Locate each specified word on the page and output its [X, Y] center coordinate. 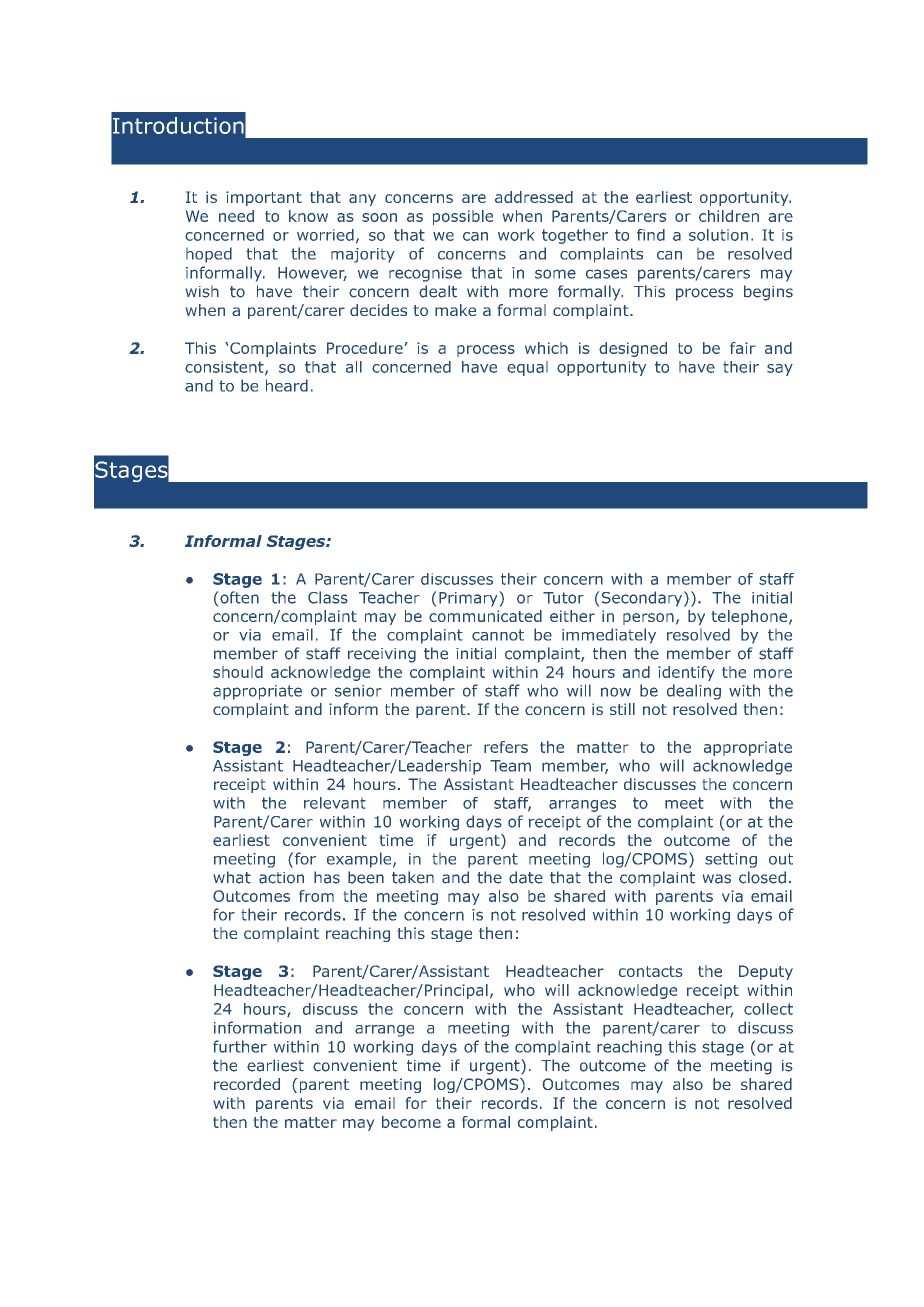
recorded [247, 1084]
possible [463, 217]
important [264, 198]
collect [768, 1009]
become [411, 1122]
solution [718, 235]
